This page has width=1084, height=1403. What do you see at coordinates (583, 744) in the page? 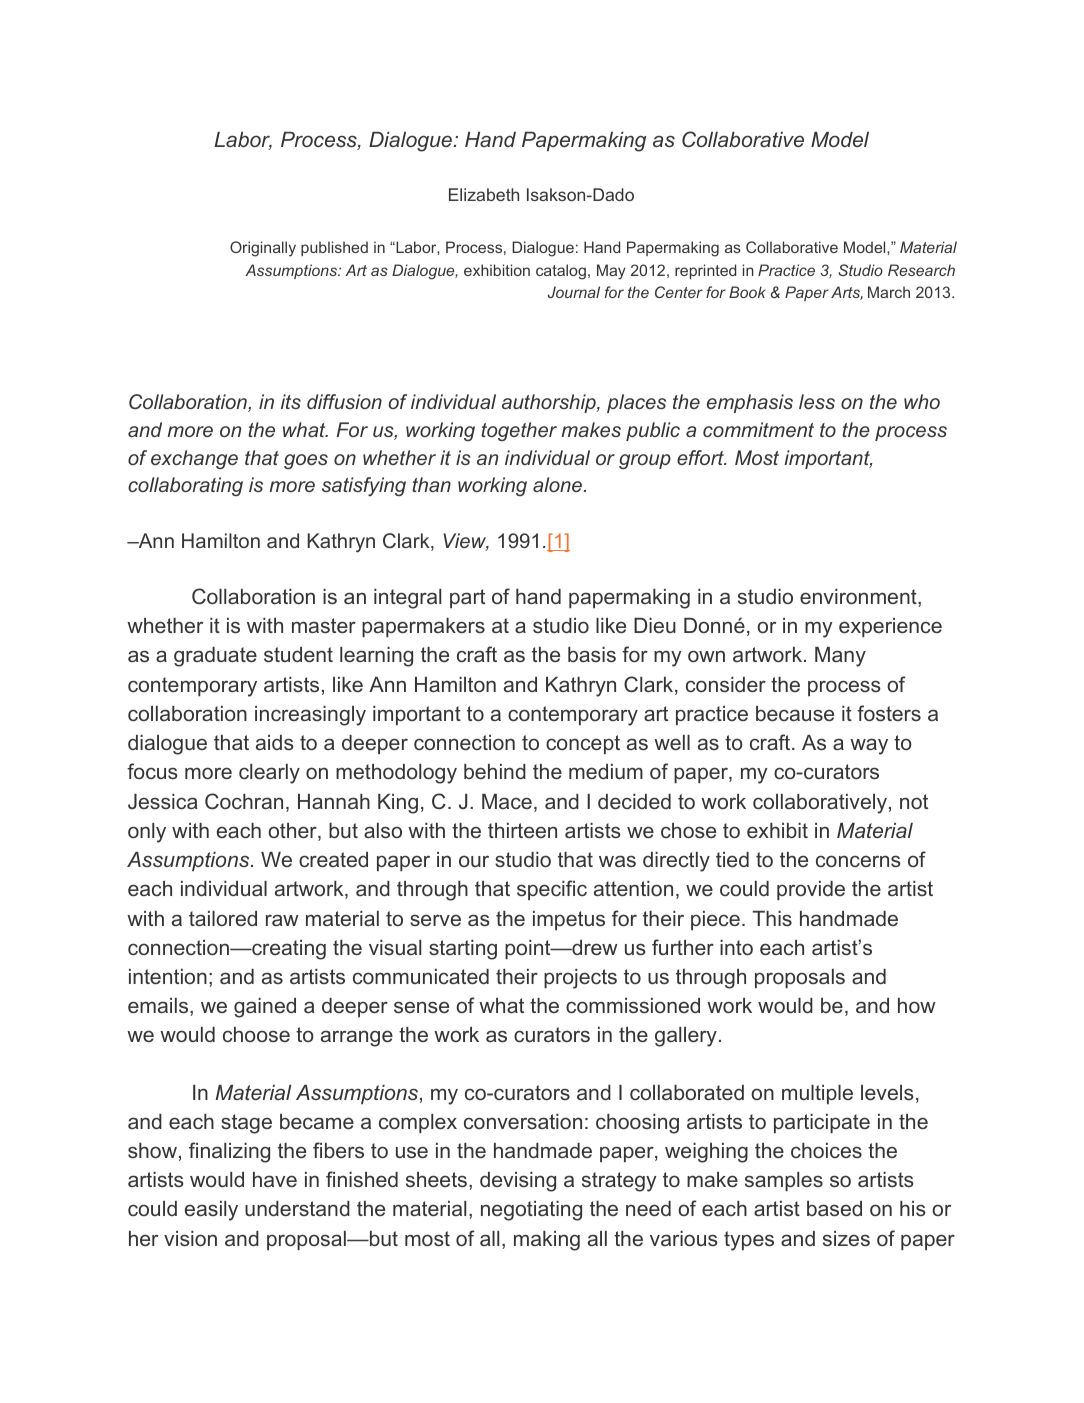
I see `concept` at bounding box center [583, 744].
